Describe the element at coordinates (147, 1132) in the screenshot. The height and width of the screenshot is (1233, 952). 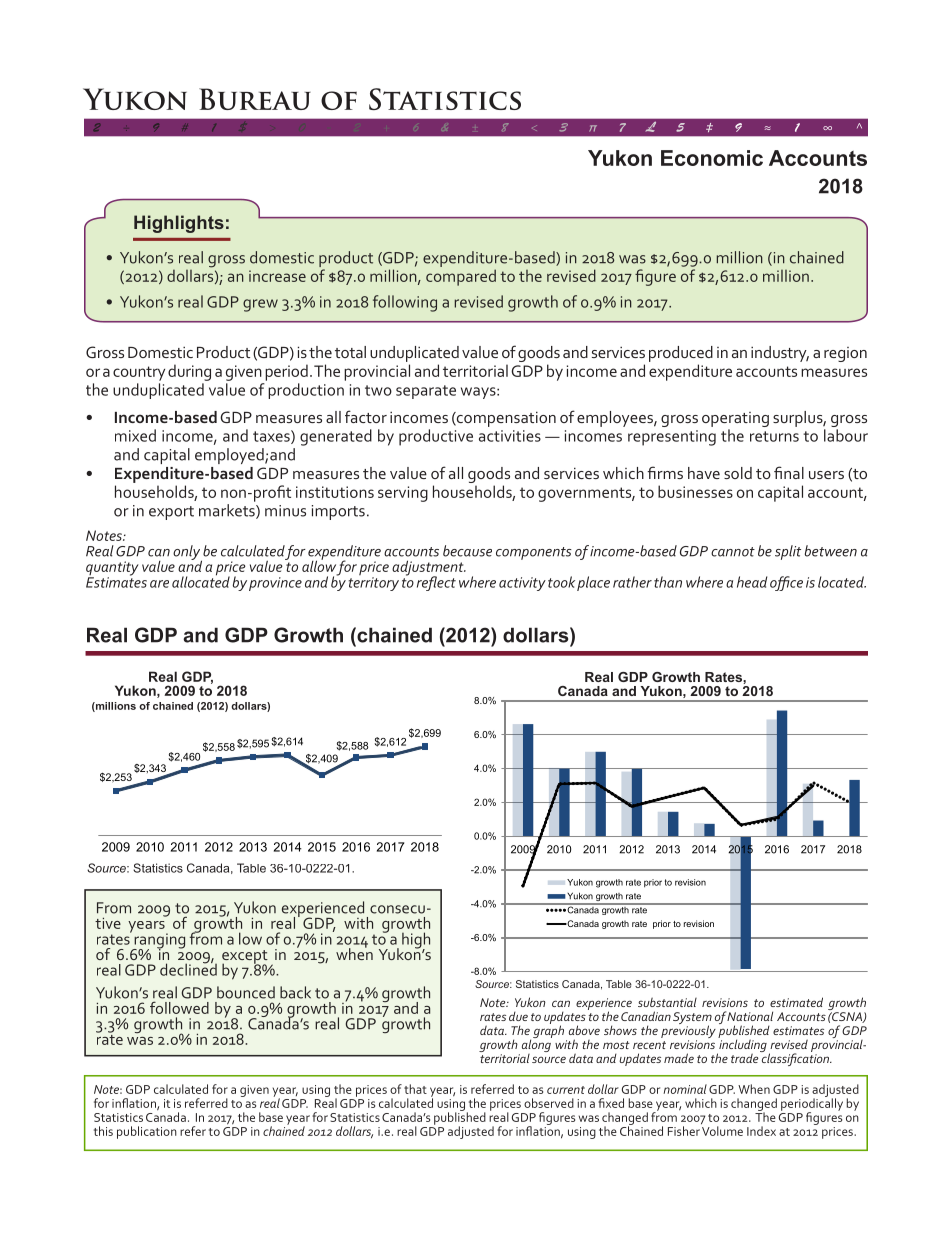
I see `publication` at that location.
